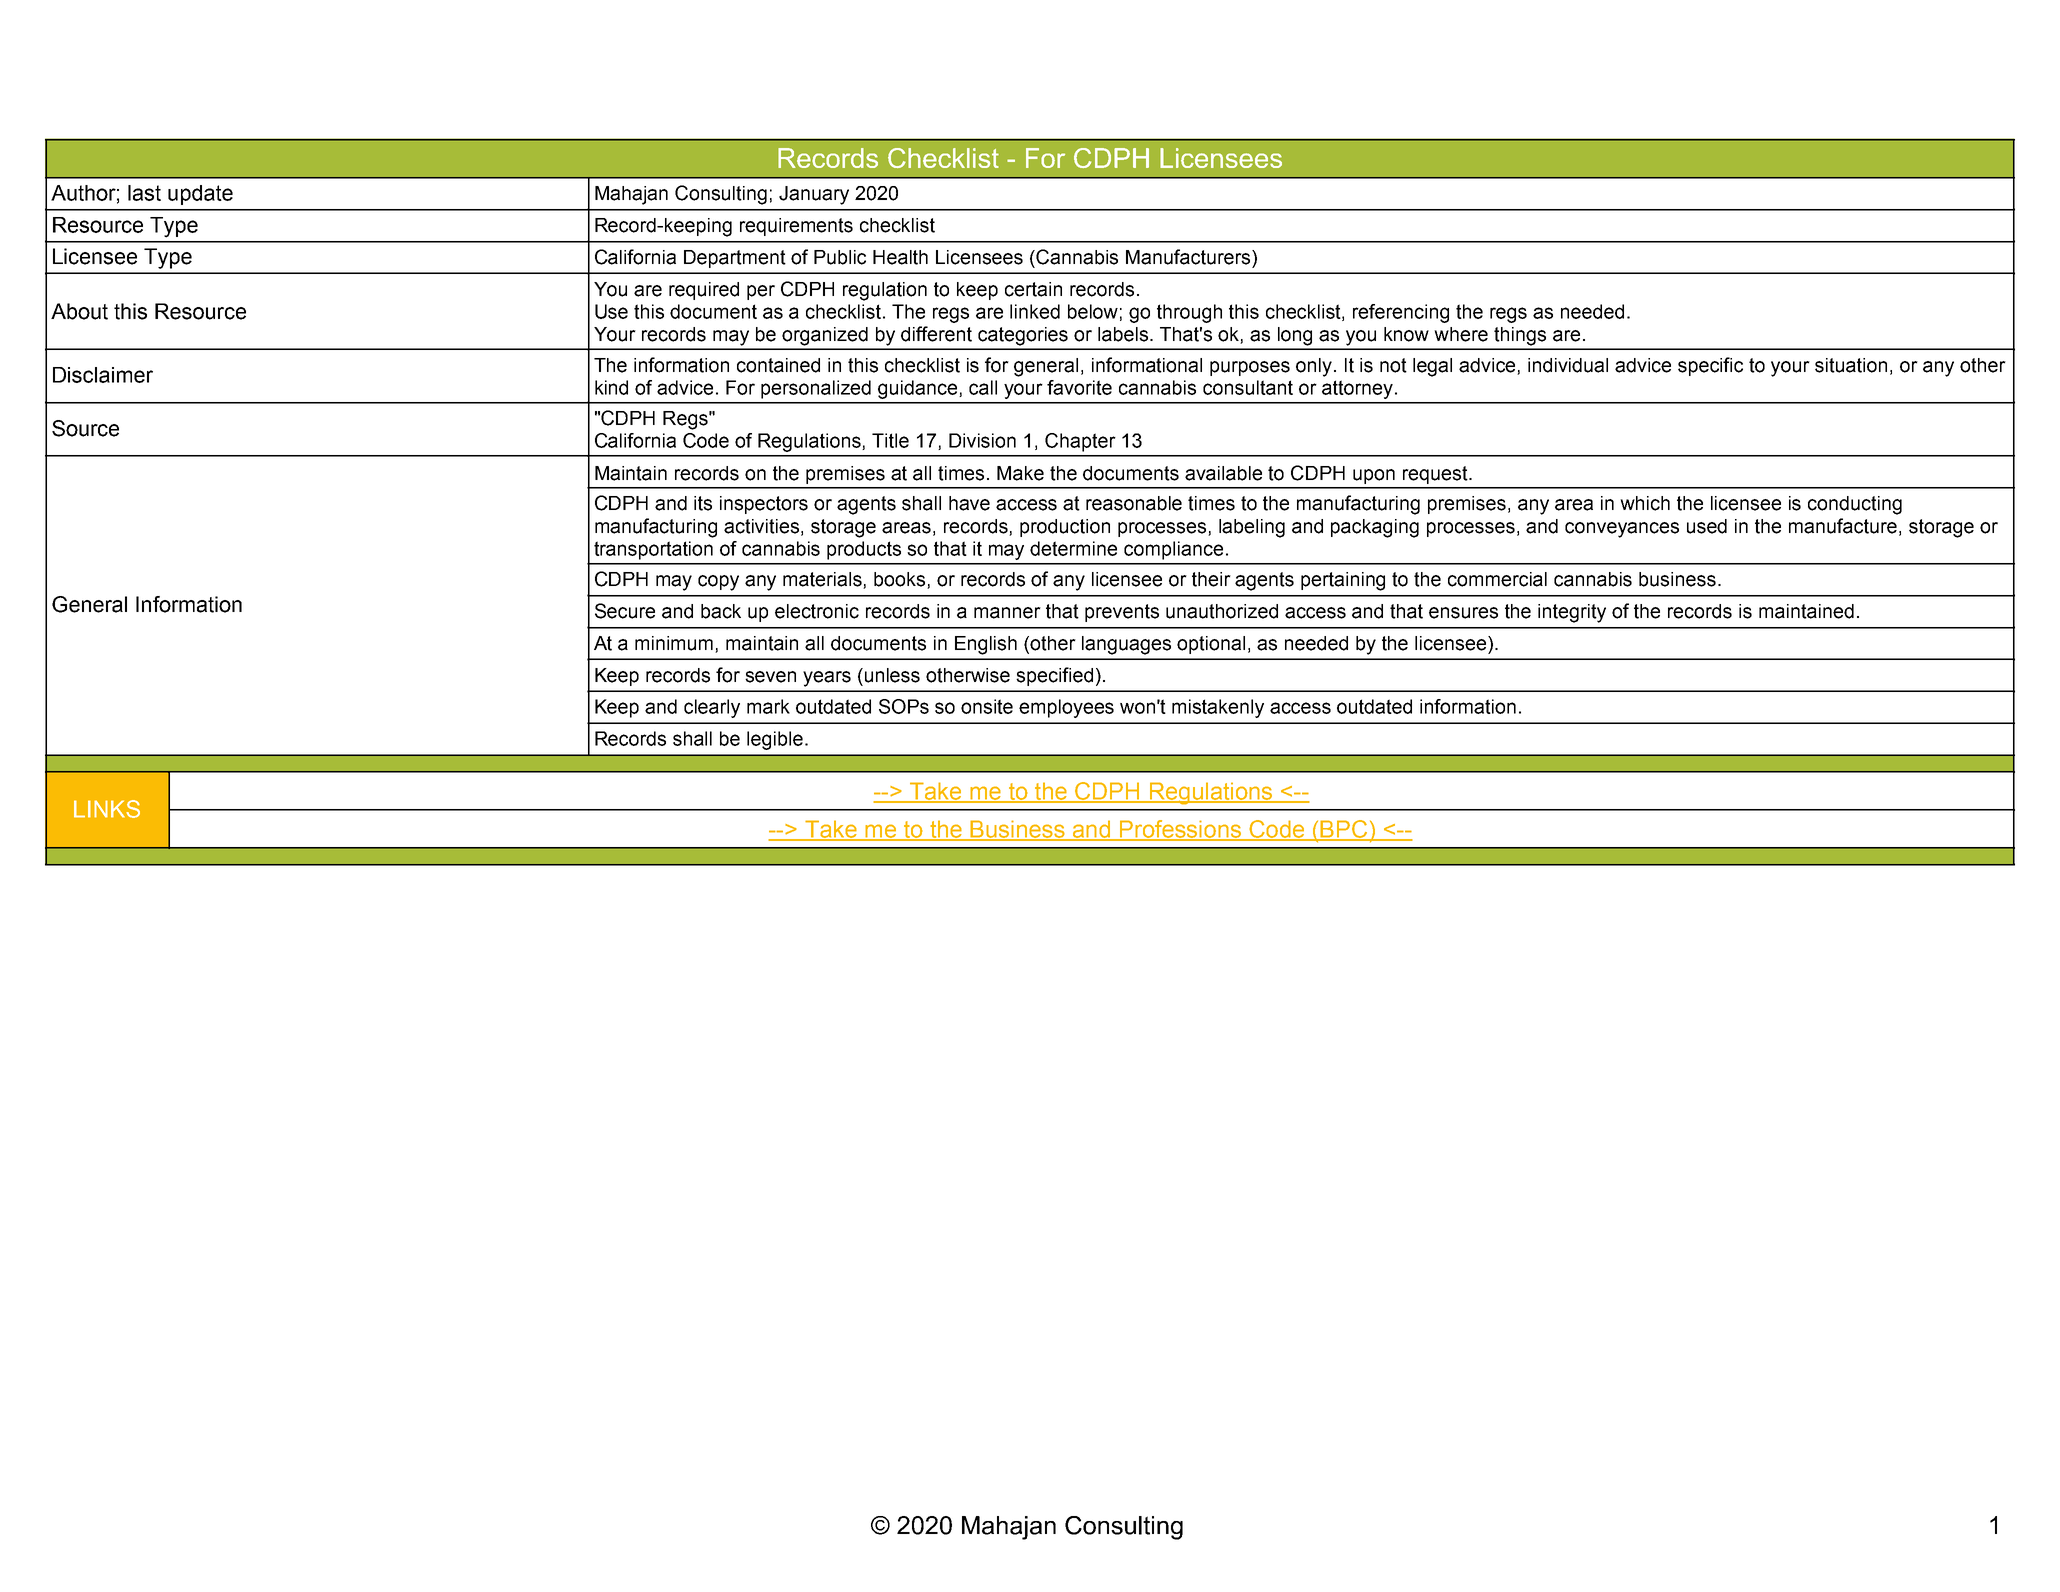 This screenshot has width=2060, height=1592. Describe the element at coordinates (79, 311) in the screenshot. I see `About` at that location.
